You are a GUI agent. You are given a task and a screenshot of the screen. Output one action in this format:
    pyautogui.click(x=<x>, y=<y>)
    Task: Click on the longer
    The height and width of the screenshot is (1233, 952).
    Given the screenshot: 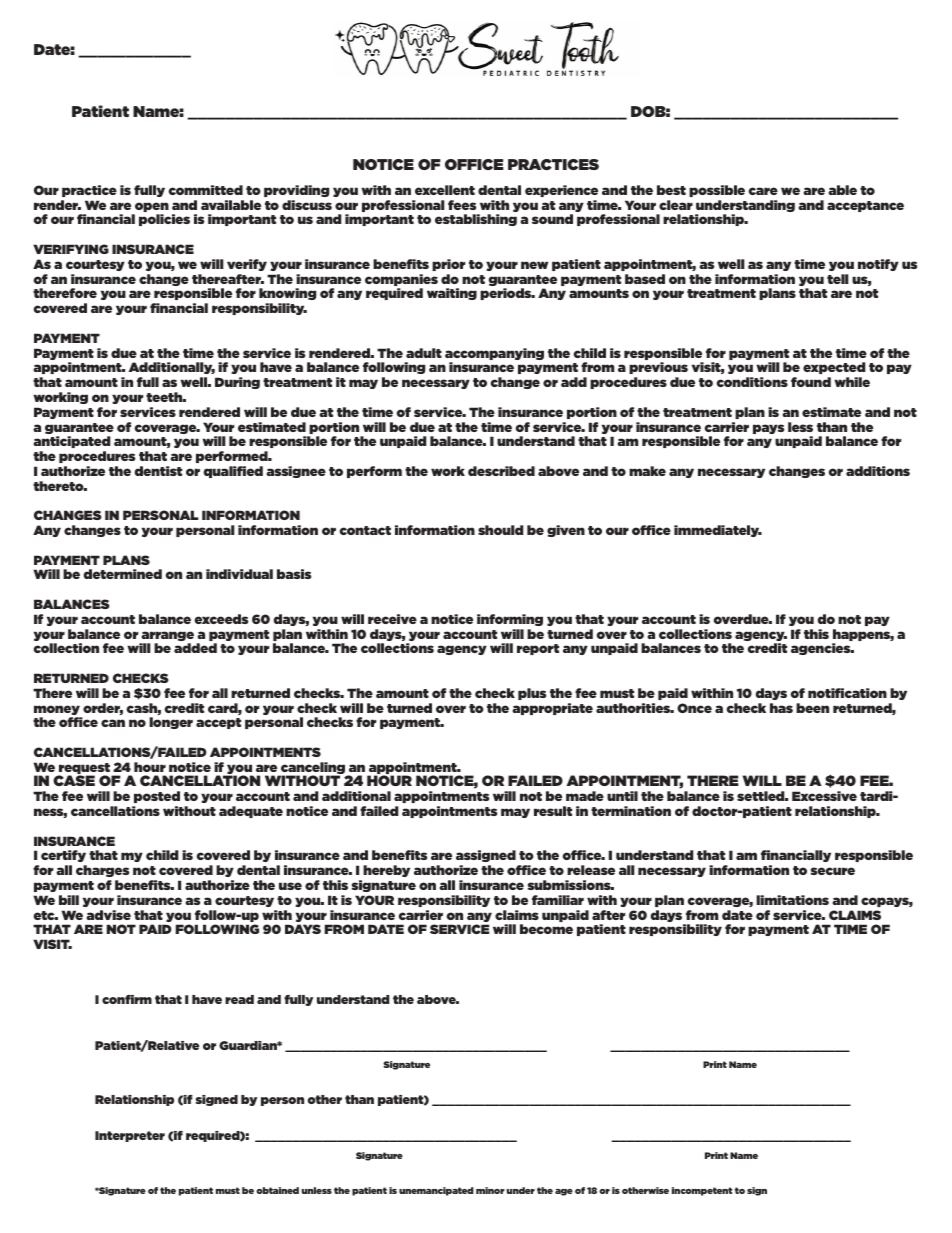 What is the action you would take?
    pyautogui.click(x=171, y=723)
